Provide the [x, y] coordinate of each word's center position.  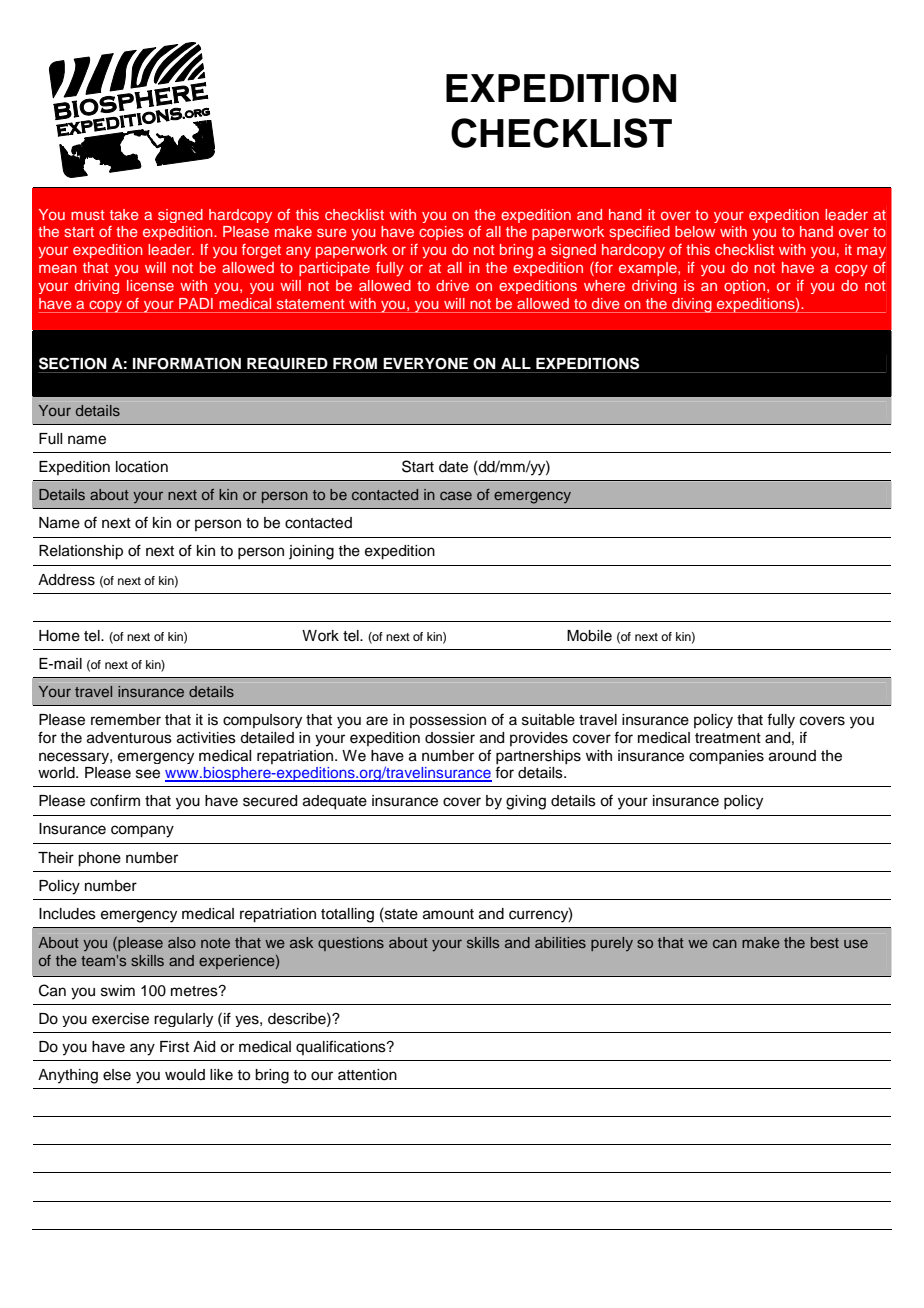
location [142, 467]
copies [441, 233]
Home [59, 636]
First [174, 1047]
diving [692, 305]
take [124, 214]
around [792, 756]
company [142, 831]
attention [367, 1075]
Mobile [589, 636]
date [453, 467]
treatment [728, 738]
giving [526, 802]
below [695, 231]
